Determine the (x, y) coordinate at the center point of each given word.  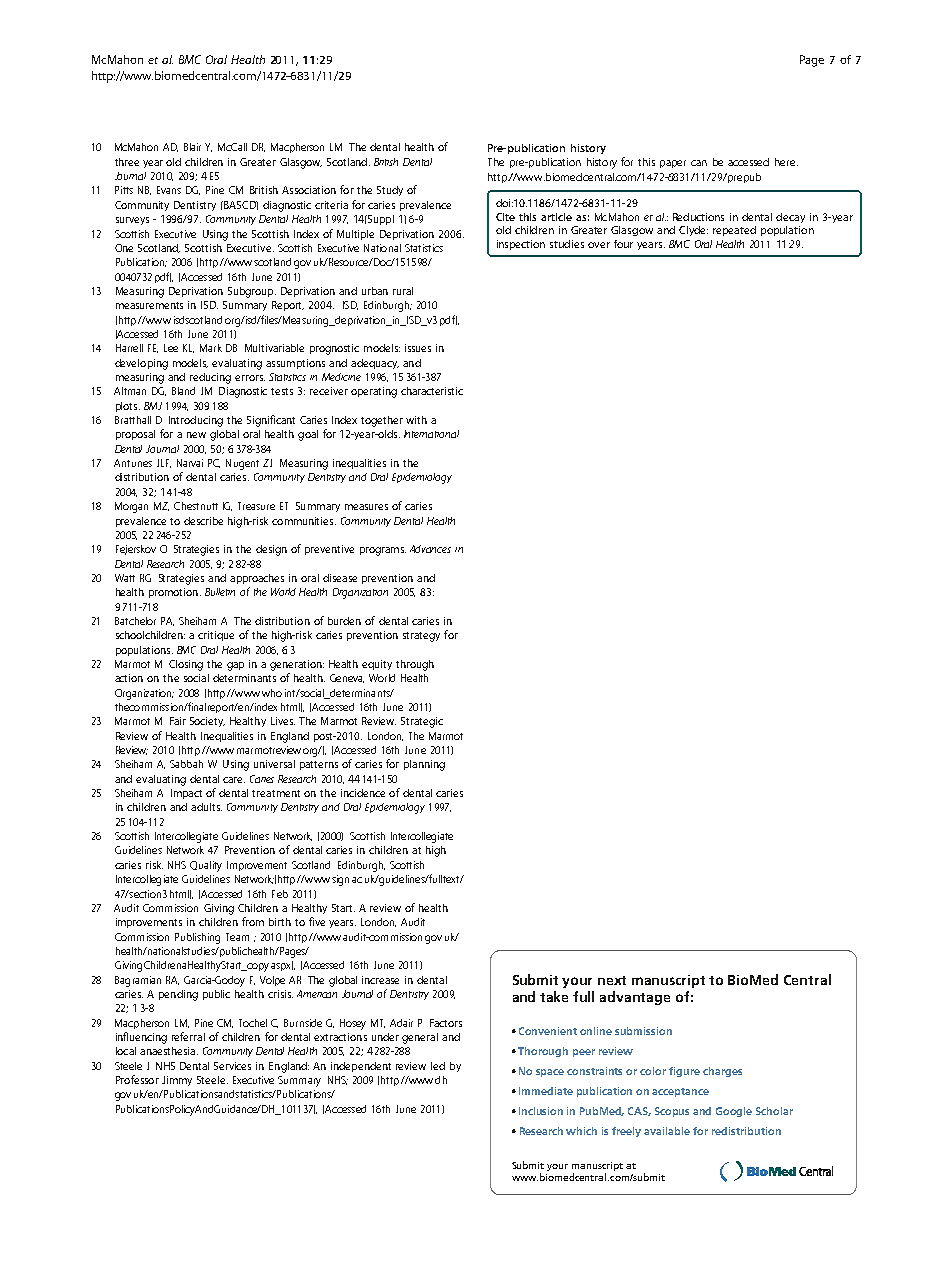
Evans (169, 190)
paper (673, 164)
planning (424, 765)
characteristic (432, 391)
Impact (186, 794)
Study (390, 191)
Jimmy (177, 1081)
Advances (430, 549)
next (612, 980)
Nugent (242, 464)
